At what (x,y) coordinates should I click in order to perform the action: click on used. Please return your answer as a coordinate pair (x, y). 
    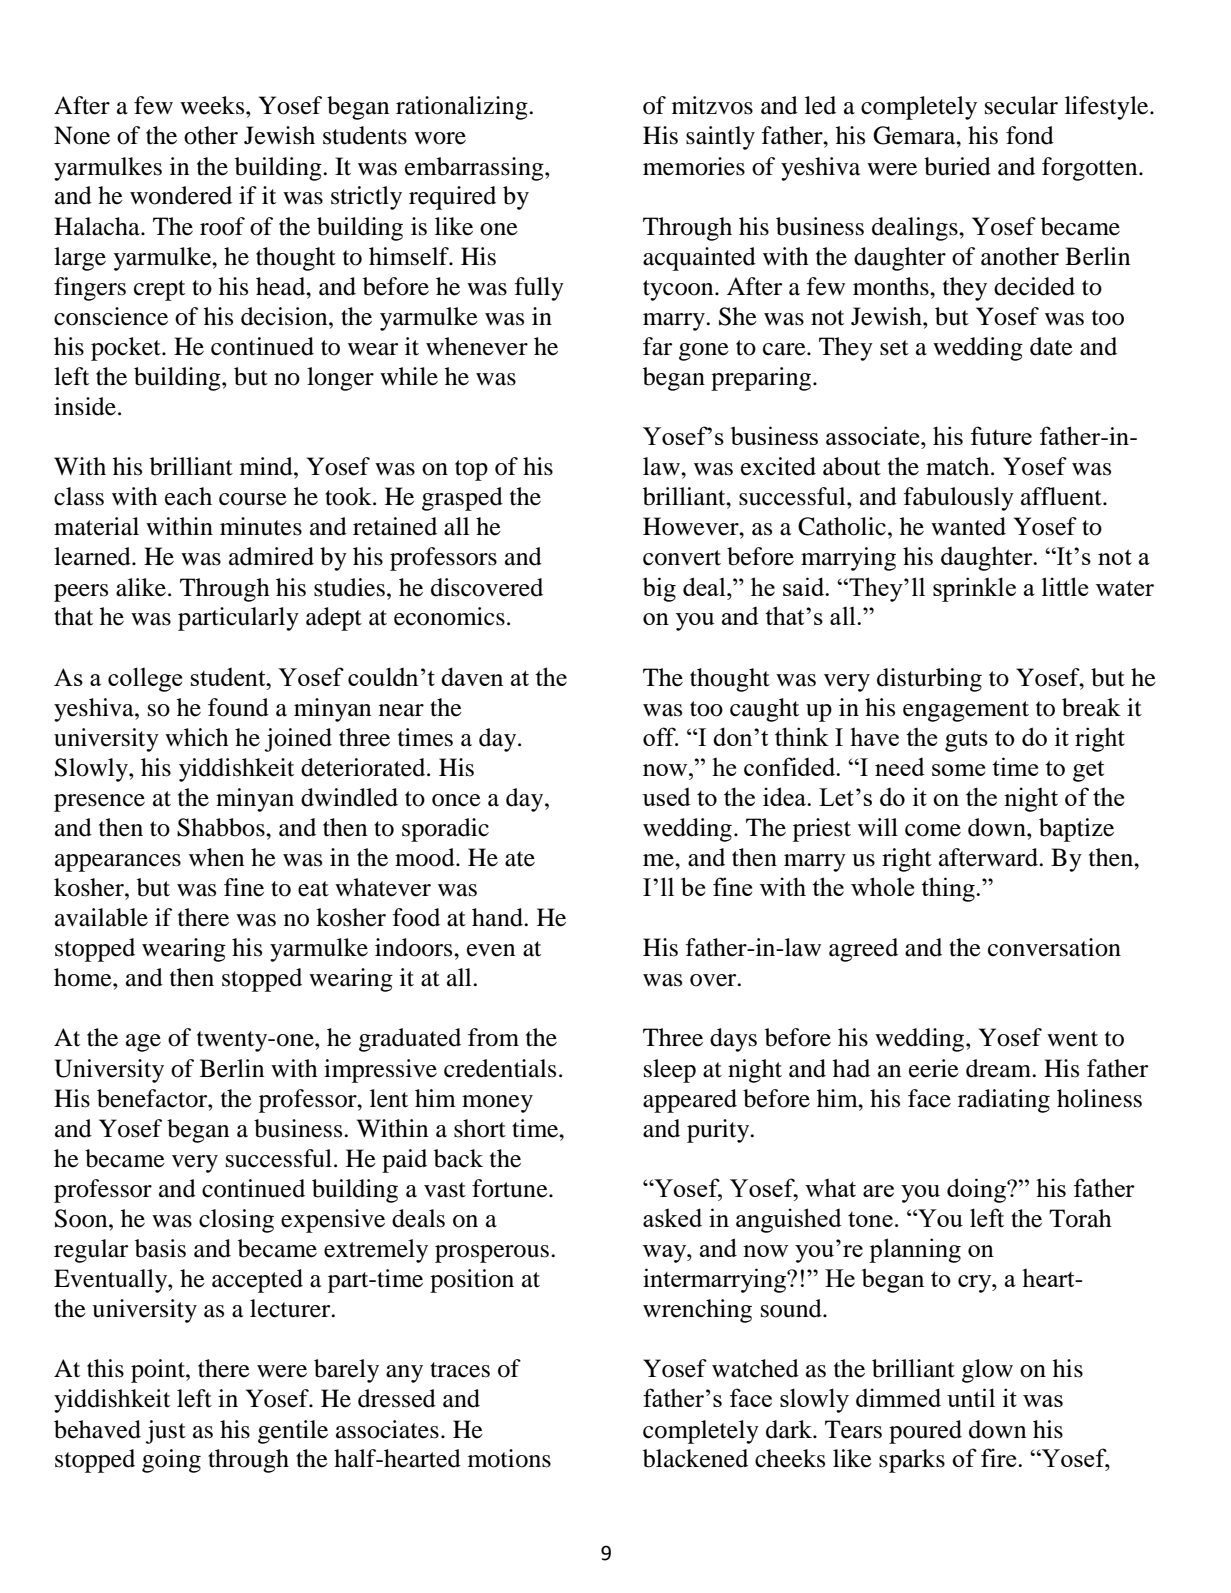
    Looking at the image, I should click on (666, 797).
